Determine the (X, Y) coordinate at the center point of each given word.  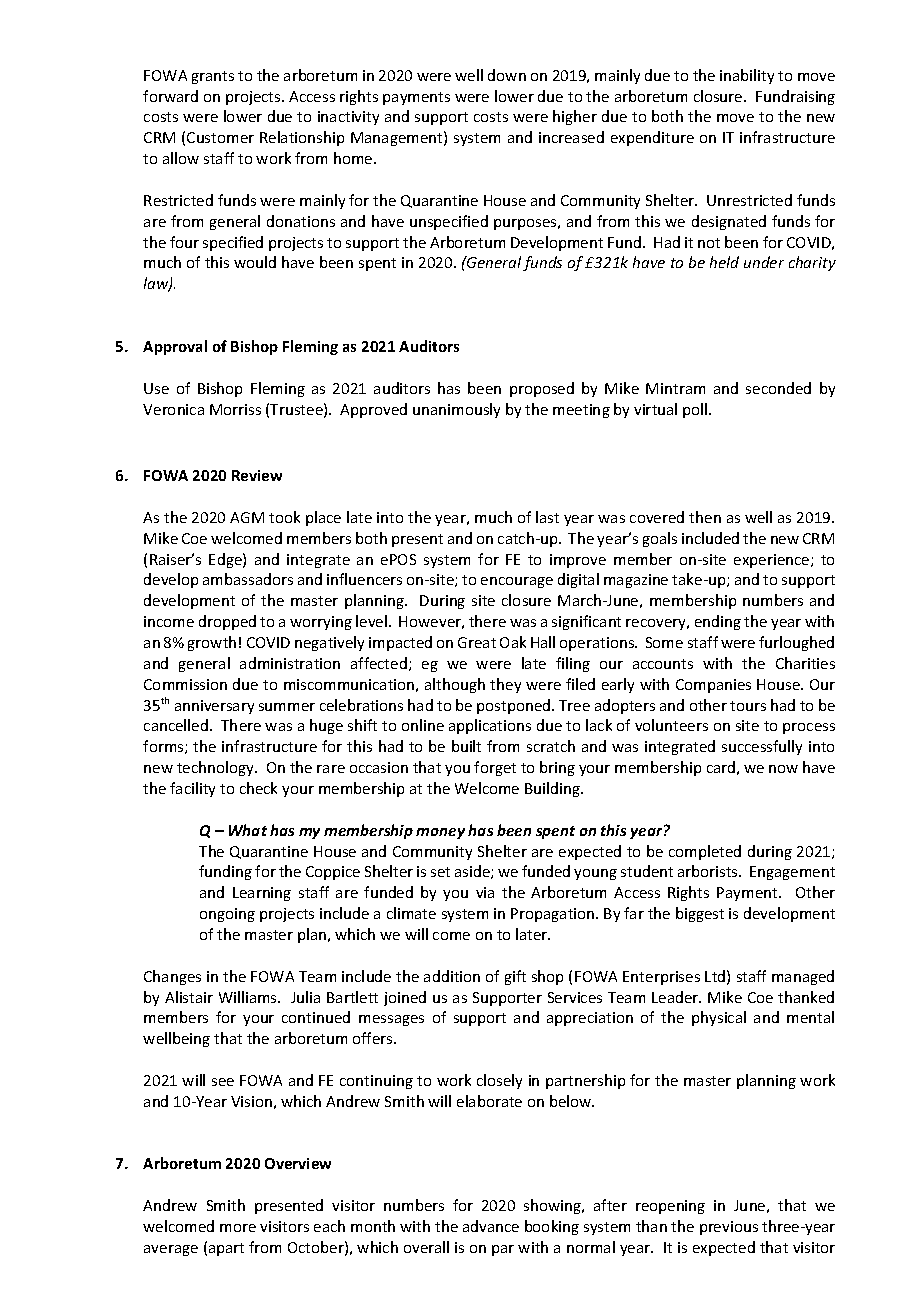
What (248, 830)
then (705, 517)
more (238, 1228)
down (507, 75)
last (547, 517)
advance (491, 1226)
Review (257, 475)
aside (473, 872)
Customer (220, 137)
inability (747, 76)
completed (705, 852)
